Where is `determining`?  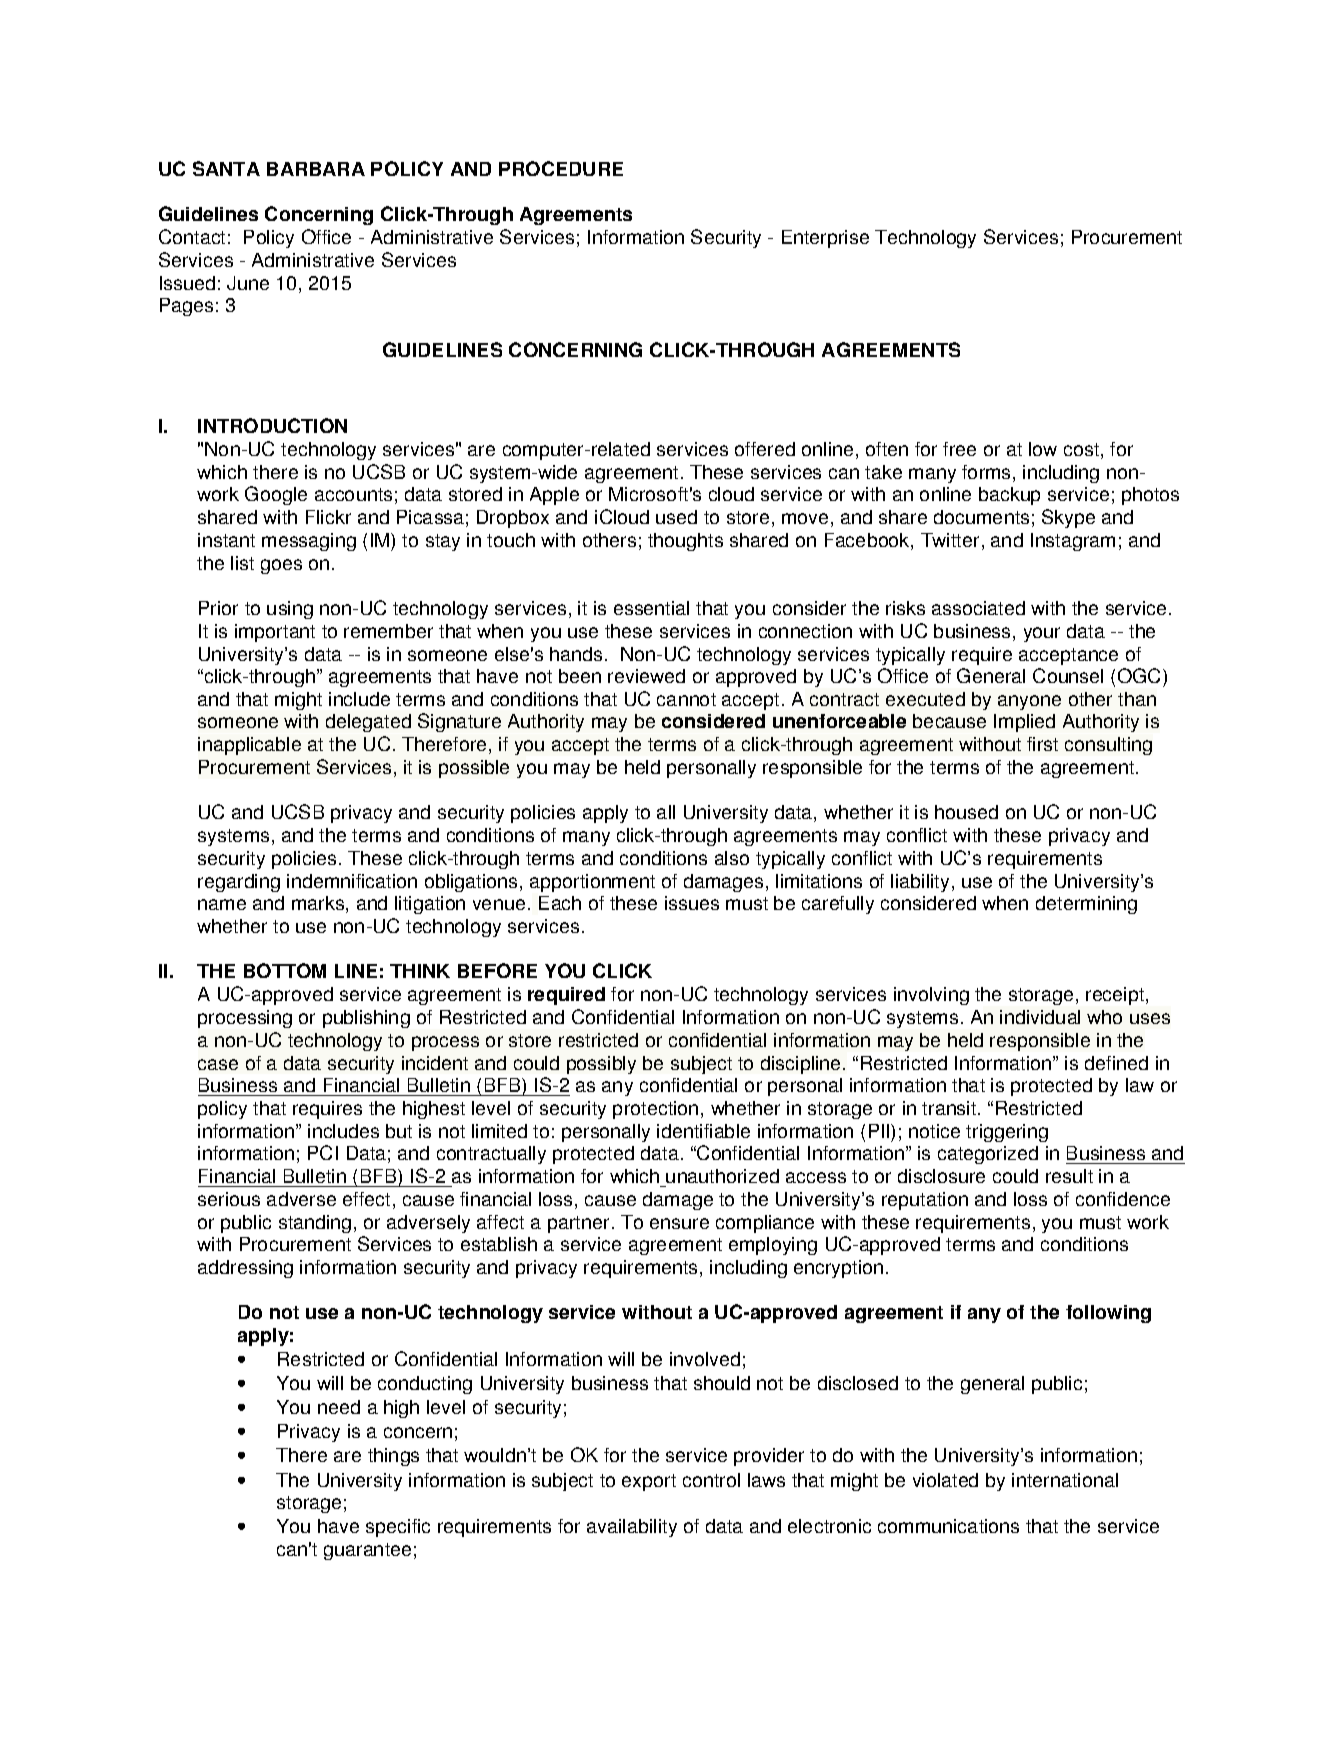
determining is located at coordinates (1086, 905).
